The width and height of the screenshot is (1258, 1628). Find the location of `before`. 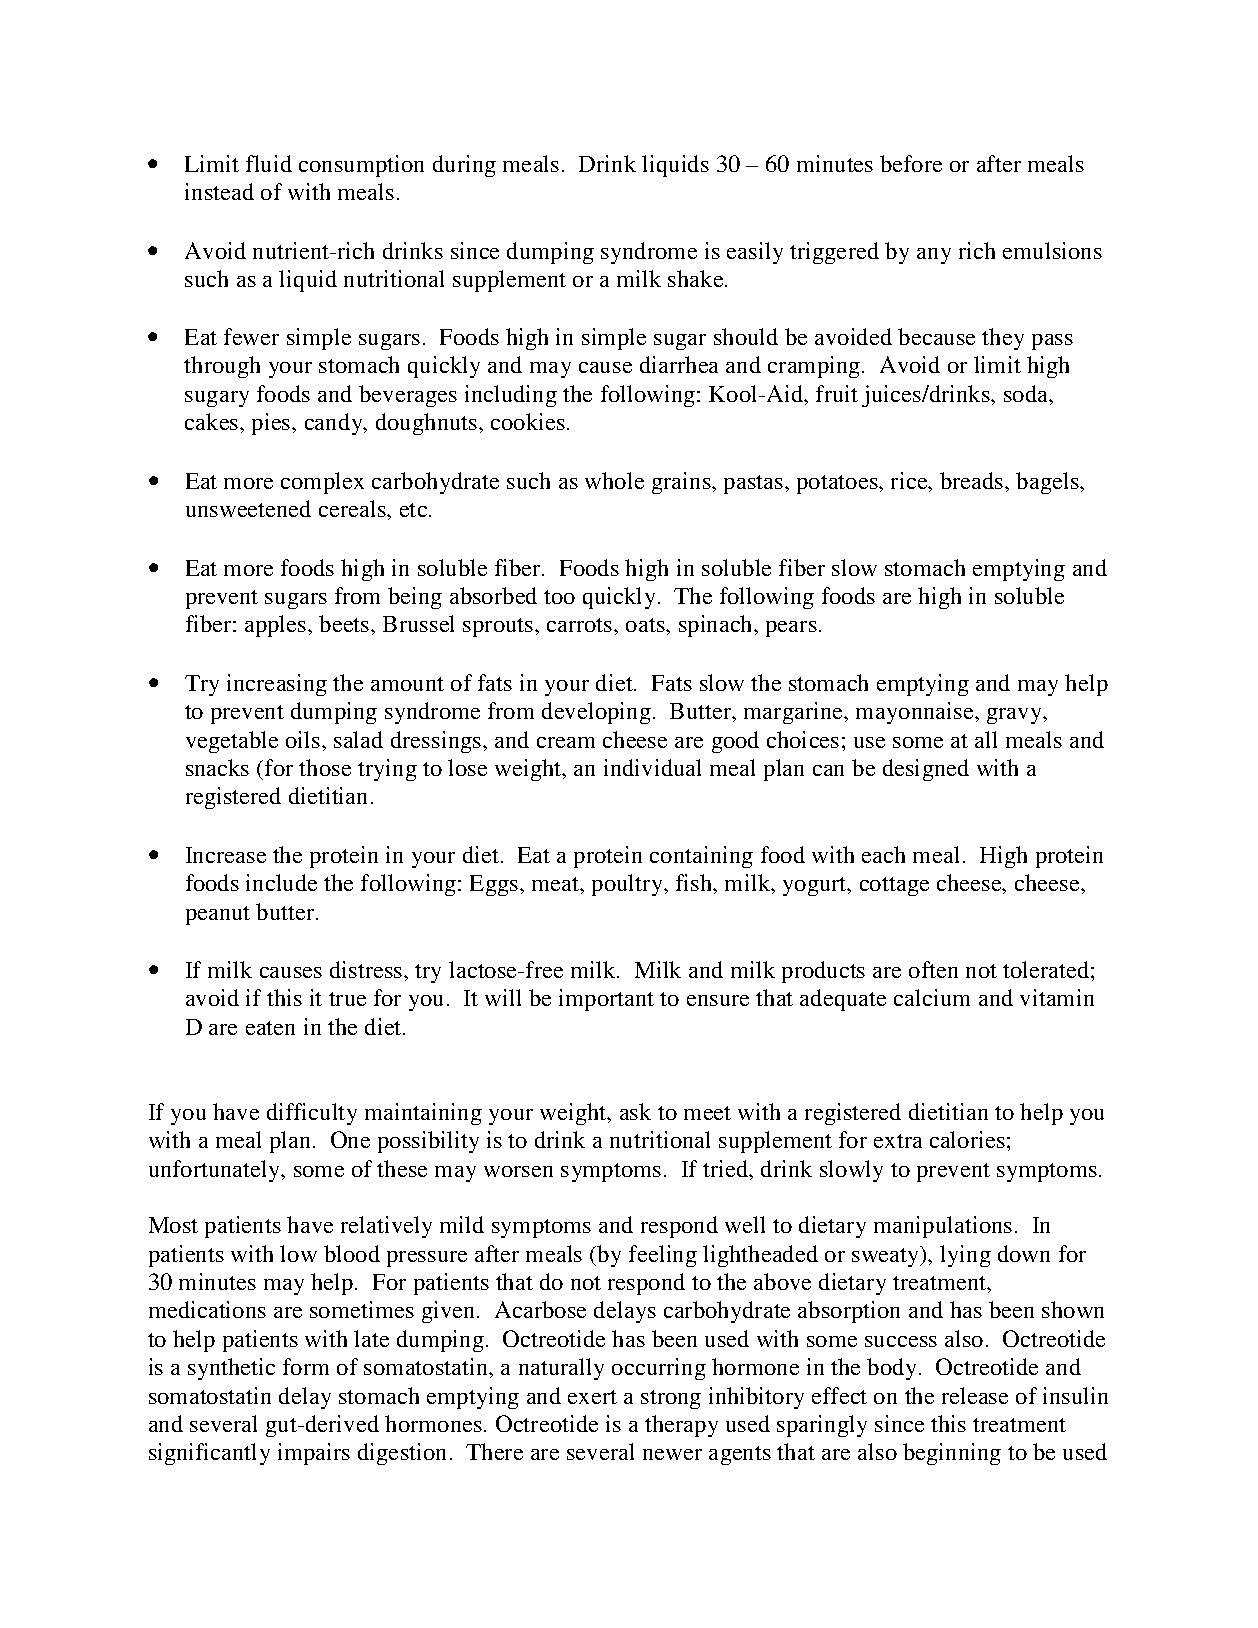

before is located at coordinates (911, 163).
